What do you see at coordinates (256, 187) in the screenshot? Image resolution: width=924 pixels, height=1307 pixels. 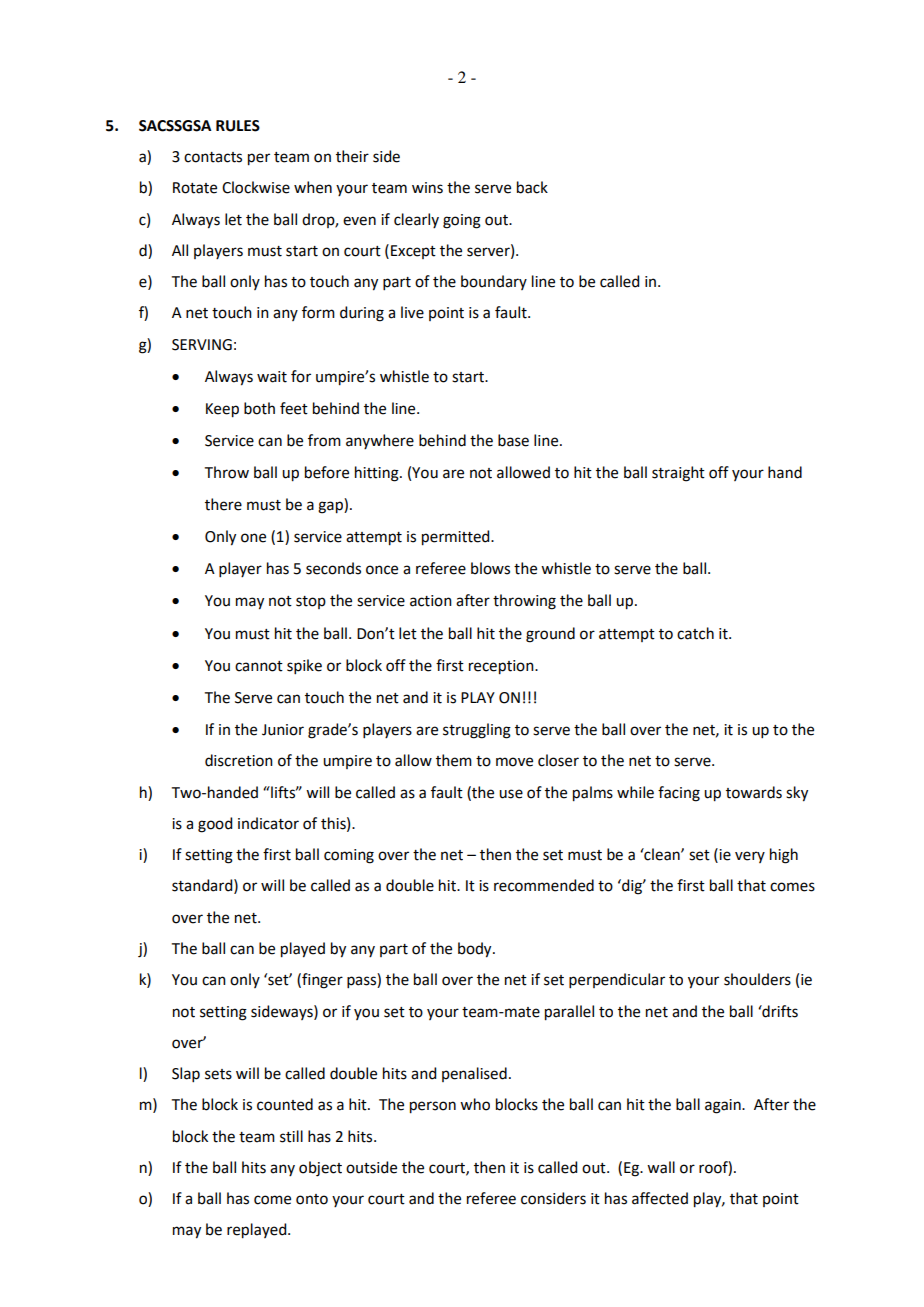 I see `Clockwise` at bounding box center [256, 187].
